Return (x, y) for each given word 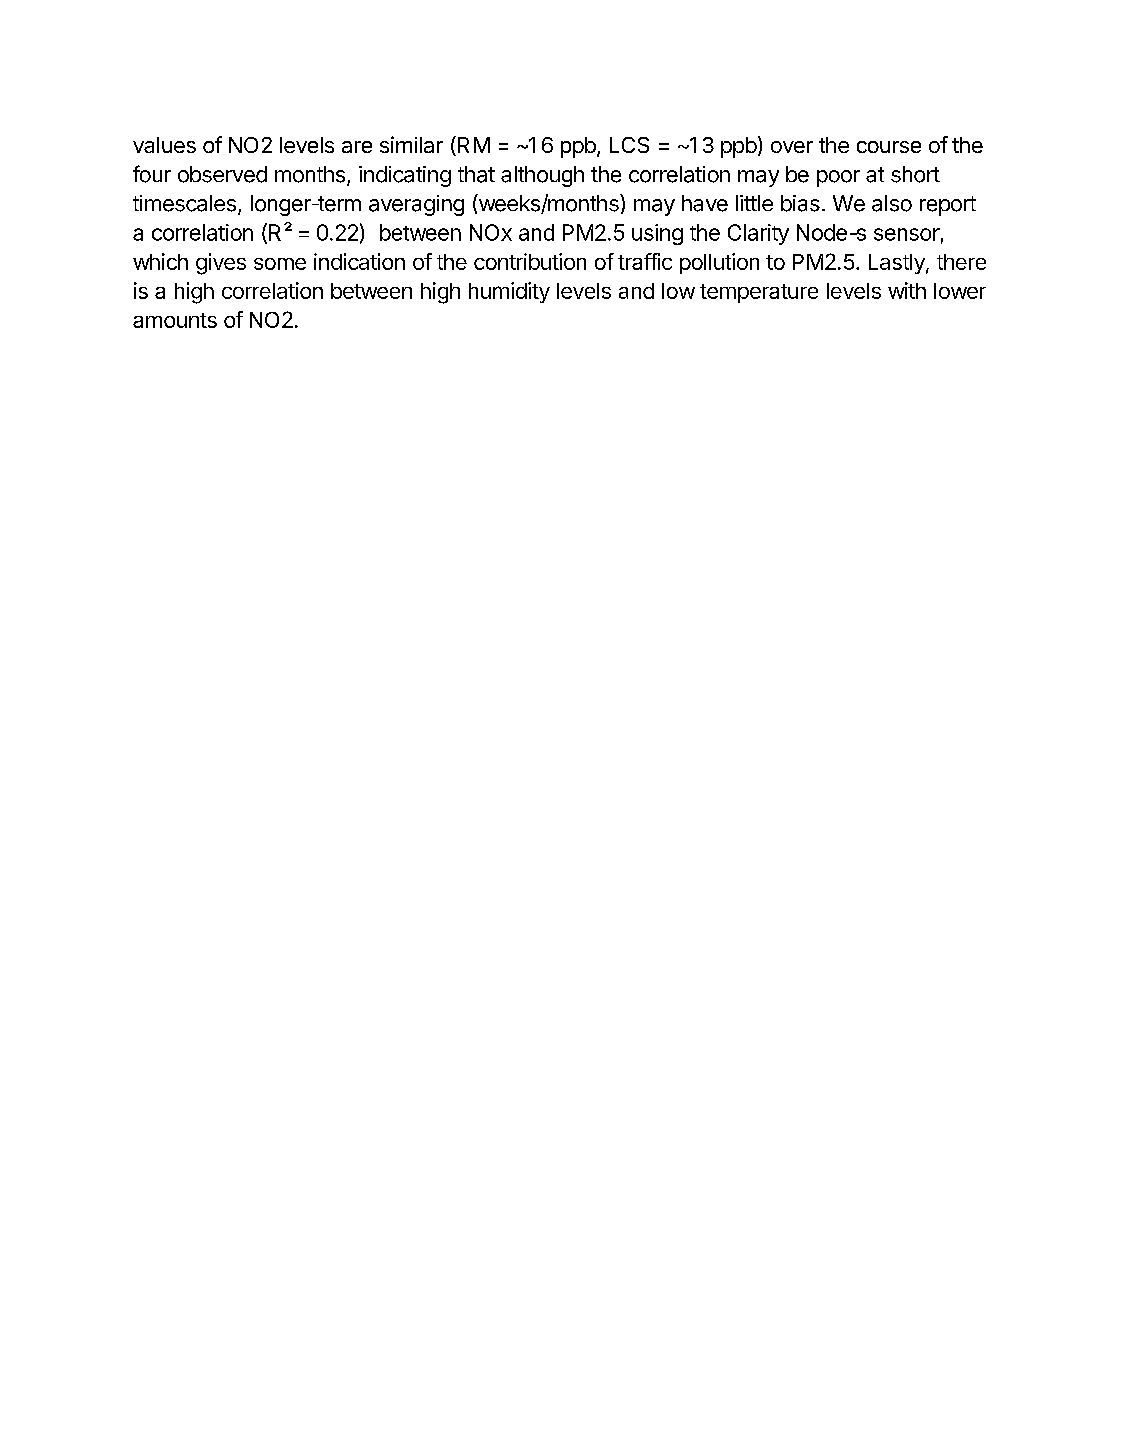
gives (221, 264)
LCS (629, 145)
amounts (175, 320)
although (542, 176)
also (892, 203)
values (164, 145)
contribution (530, 261)
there (961, 262)
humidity (509, 292)
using (657, 234)
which (160, 261)
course (889, 147)
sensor (907, 234)
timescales (184, 203)
